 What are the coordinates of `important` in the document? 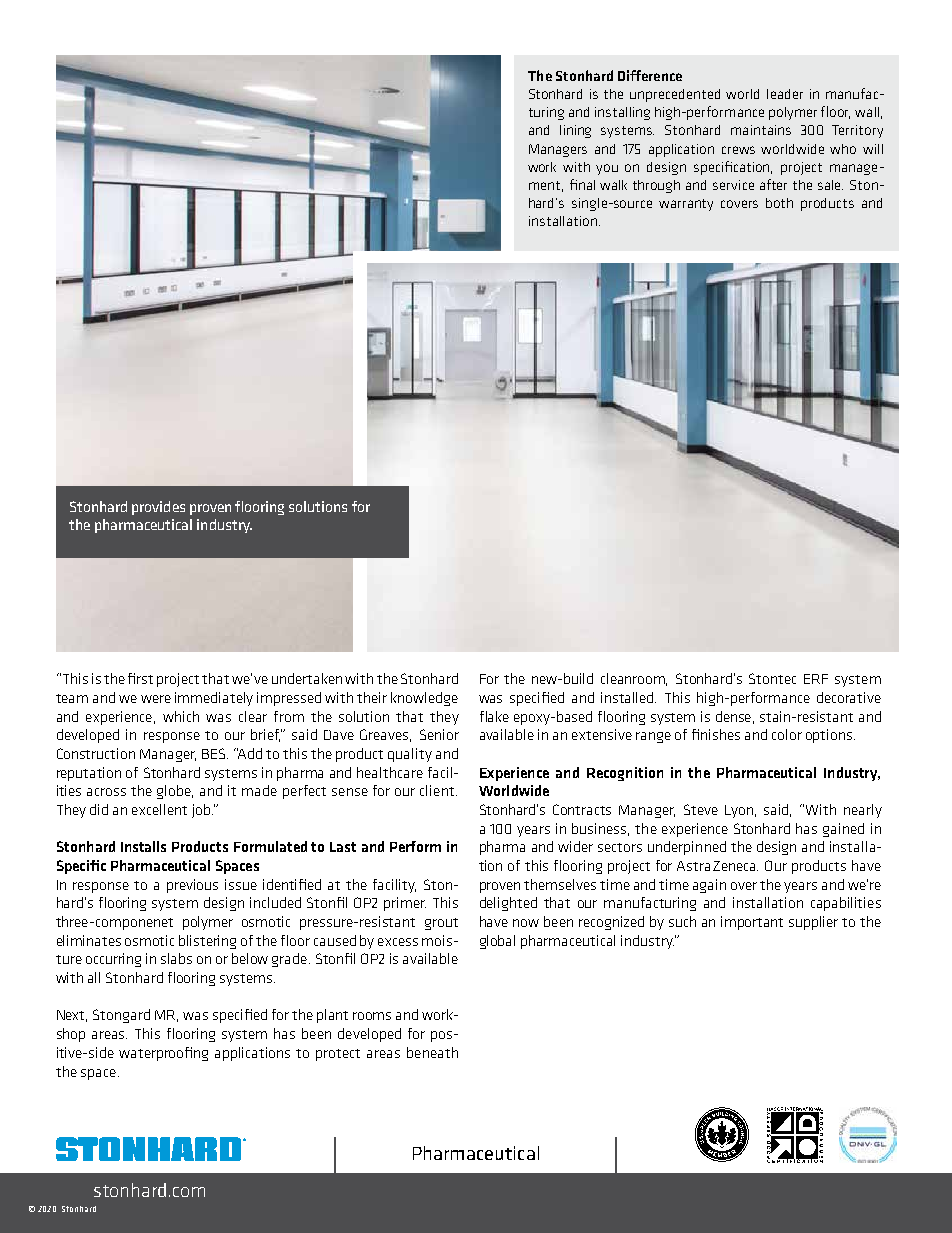 It's located at (752, 923).
